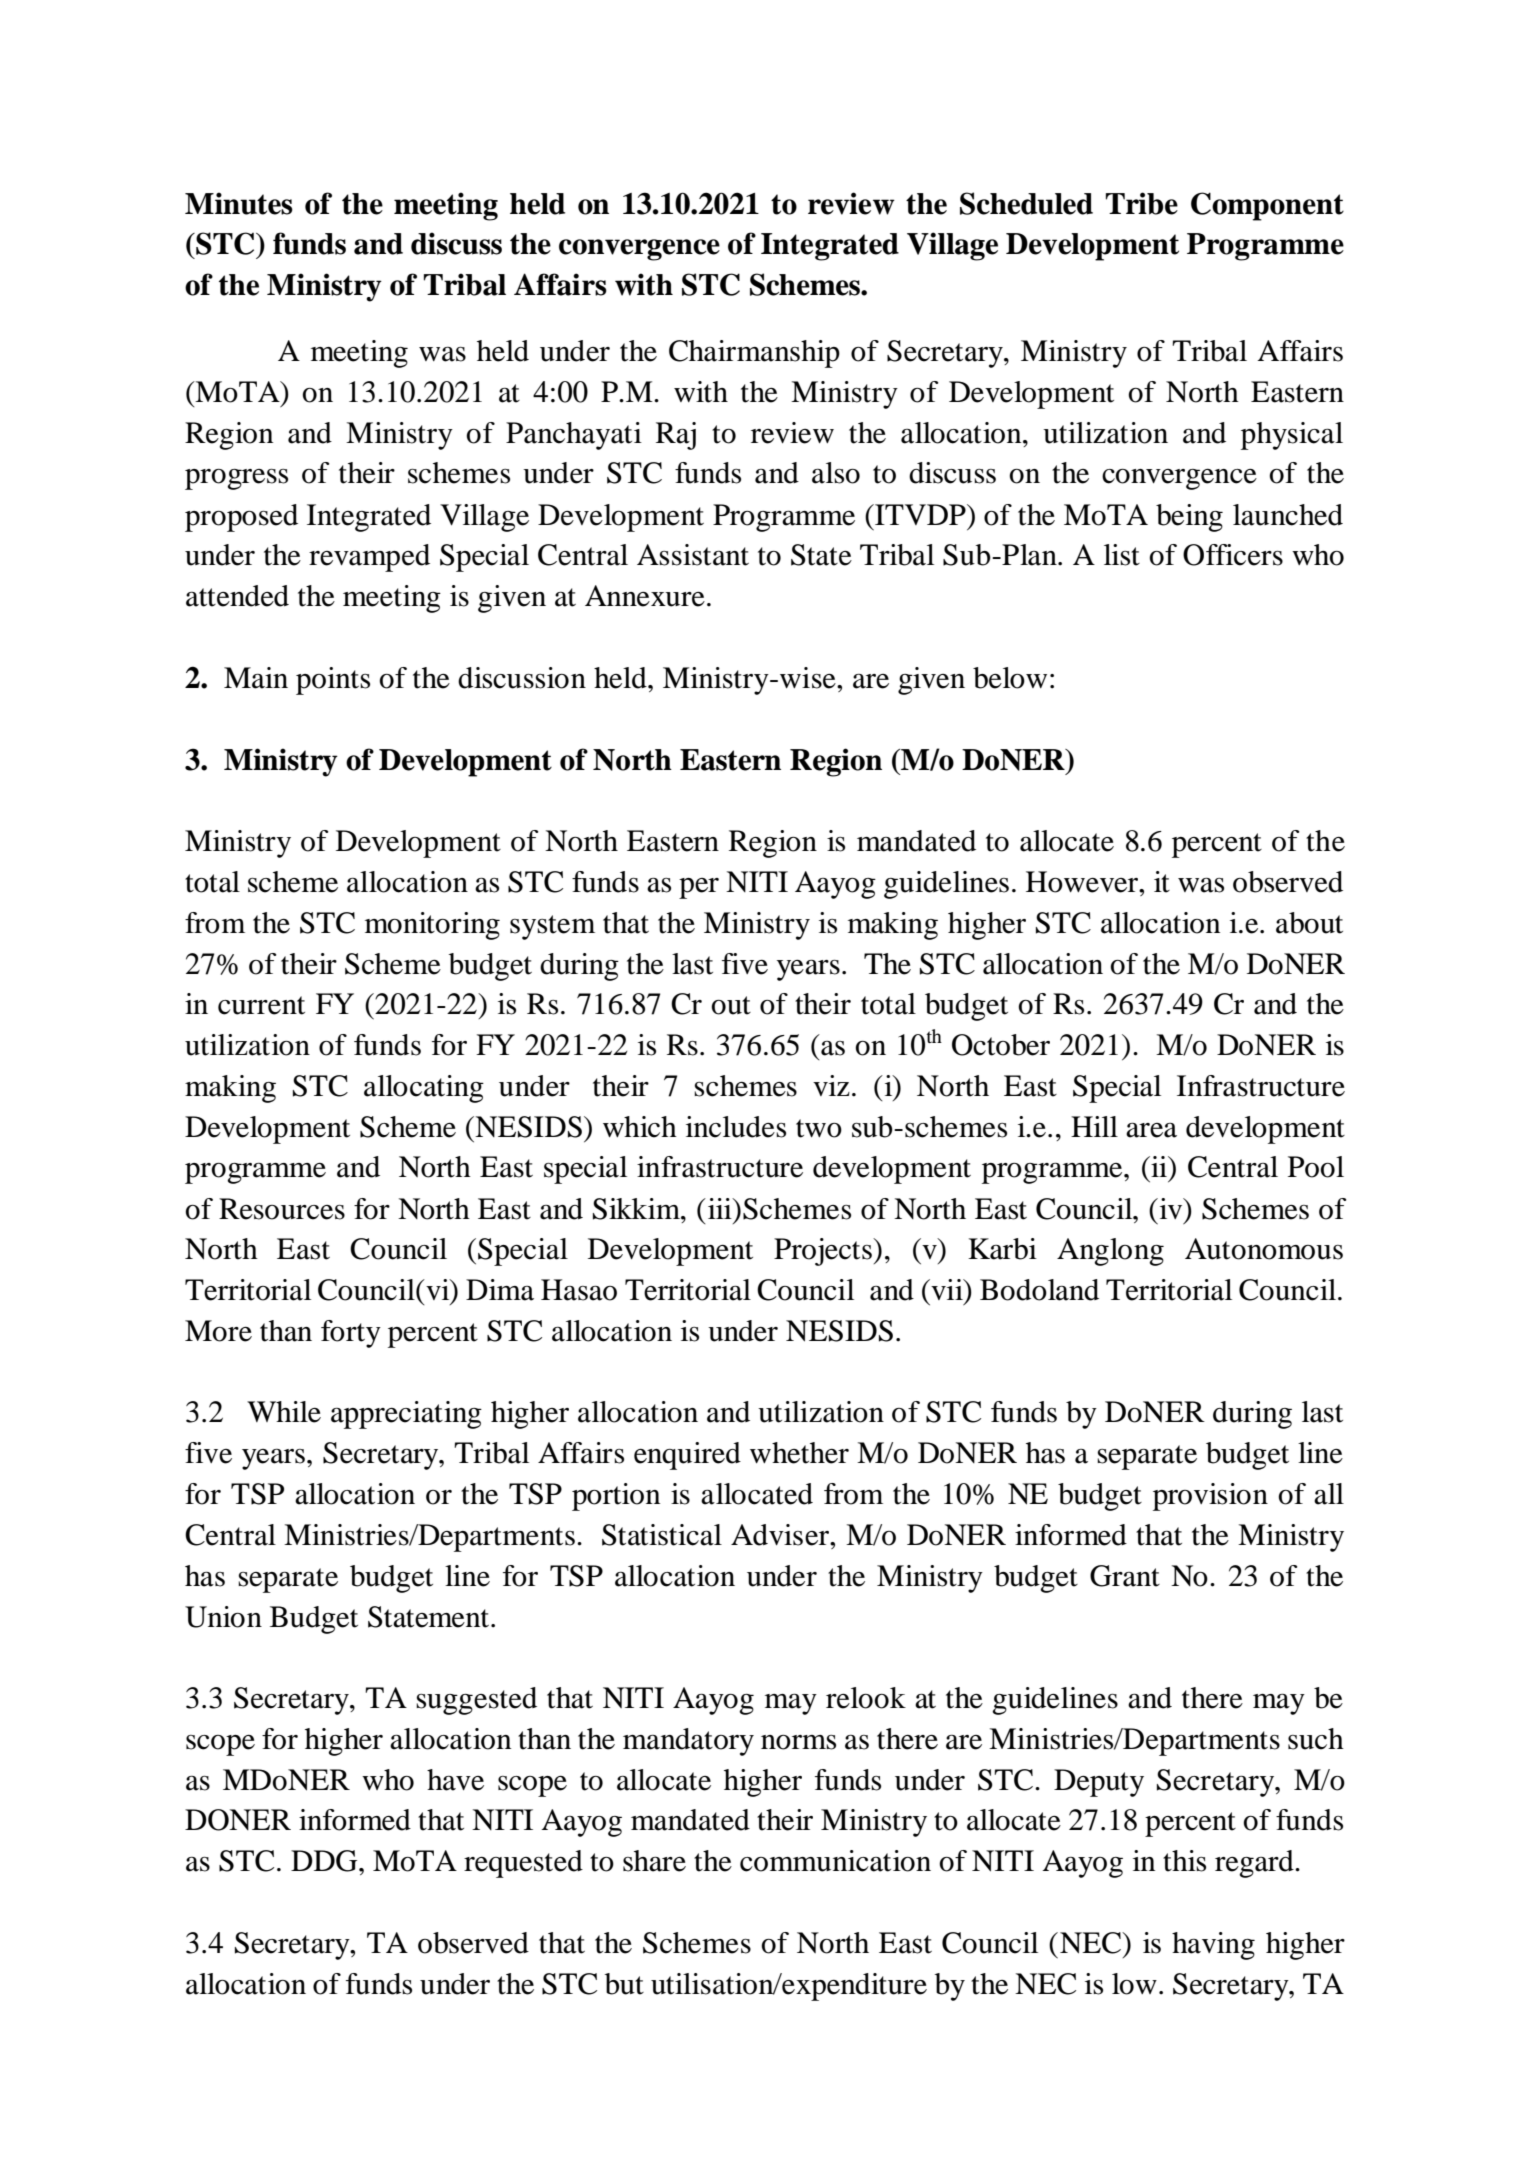 This screenshot has width=1530, height=2165. I want to click on area, so click(1151, 1130).
